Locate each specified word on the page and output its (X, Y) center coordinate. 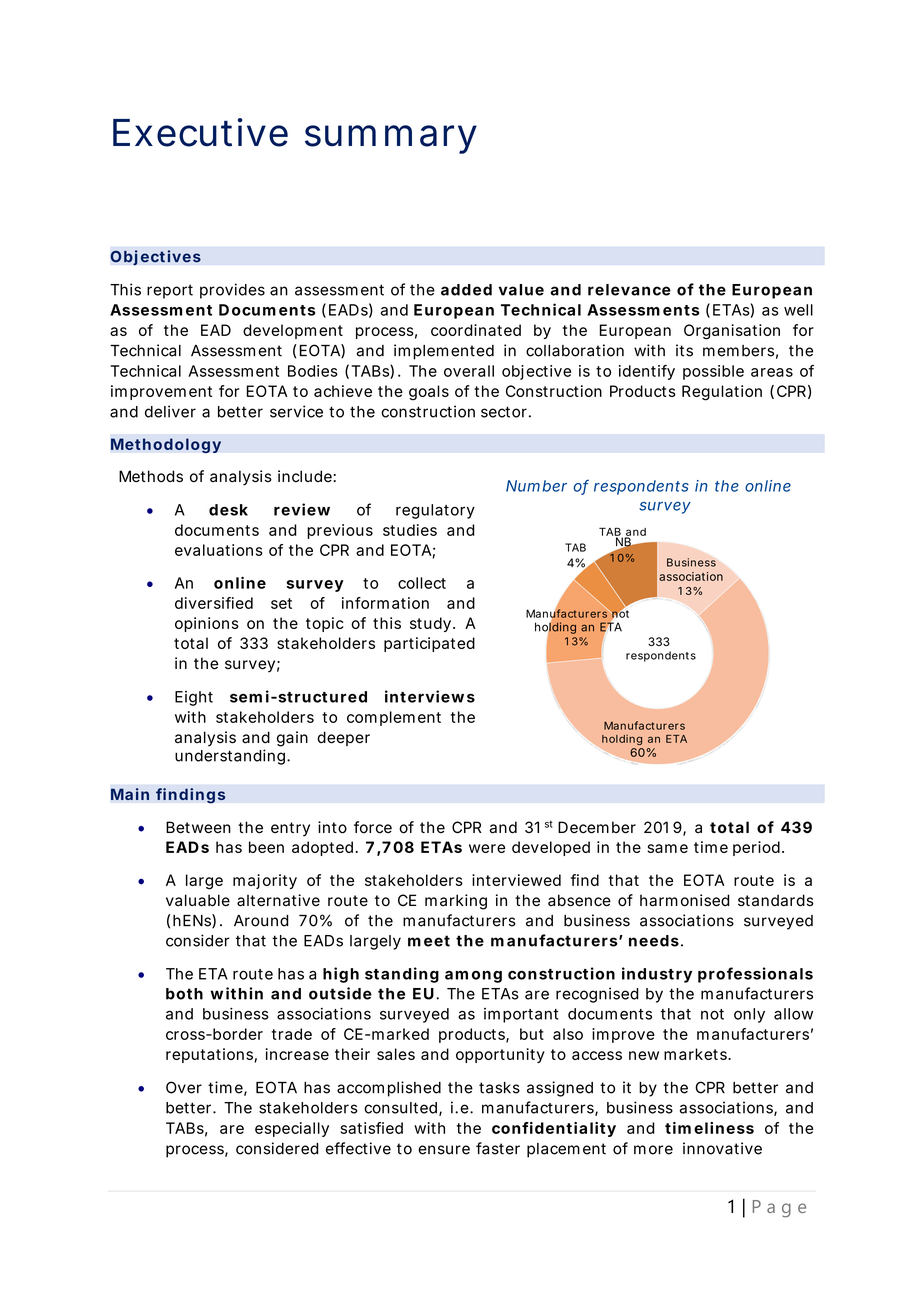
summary (391, 139)
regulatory (435, 511)
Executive (200, 132)
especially (292, 1129)
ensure (444, 1150)
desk (228, 510)
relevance (629, 290)
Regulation (722, 393)
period (756, 848)
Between (198, 827)
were (487, 848)
